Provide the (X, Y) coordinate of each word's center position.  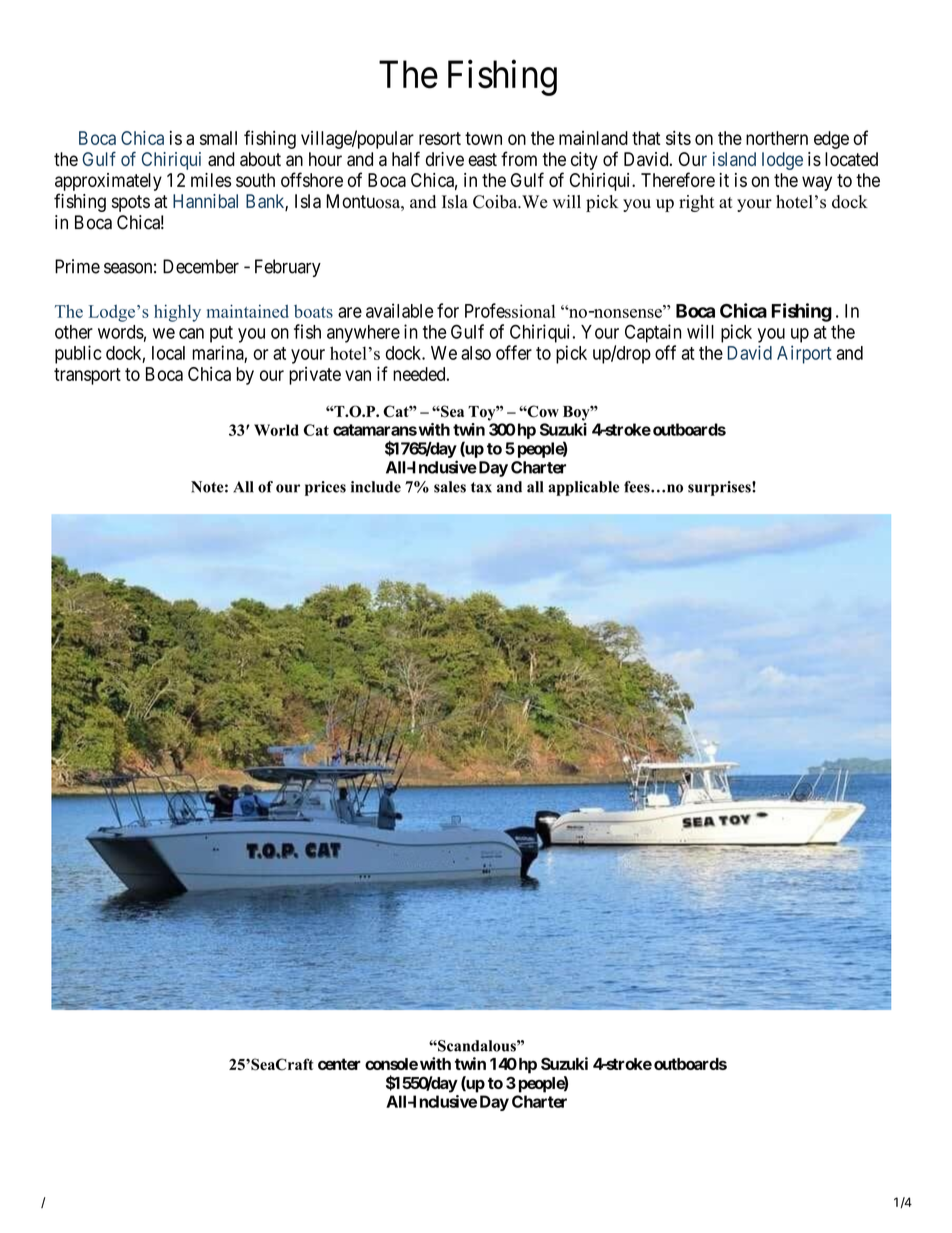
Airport (804, 354)
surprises (720, 488)
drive (445, 159)
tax (481, 487)
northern (777, 138)
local (168, 353)
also (476, 353)
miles (211, 180)
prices (325, 488)
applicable (583, 488)
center (339, 1064)
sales (450, 487)
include (376, 487)
